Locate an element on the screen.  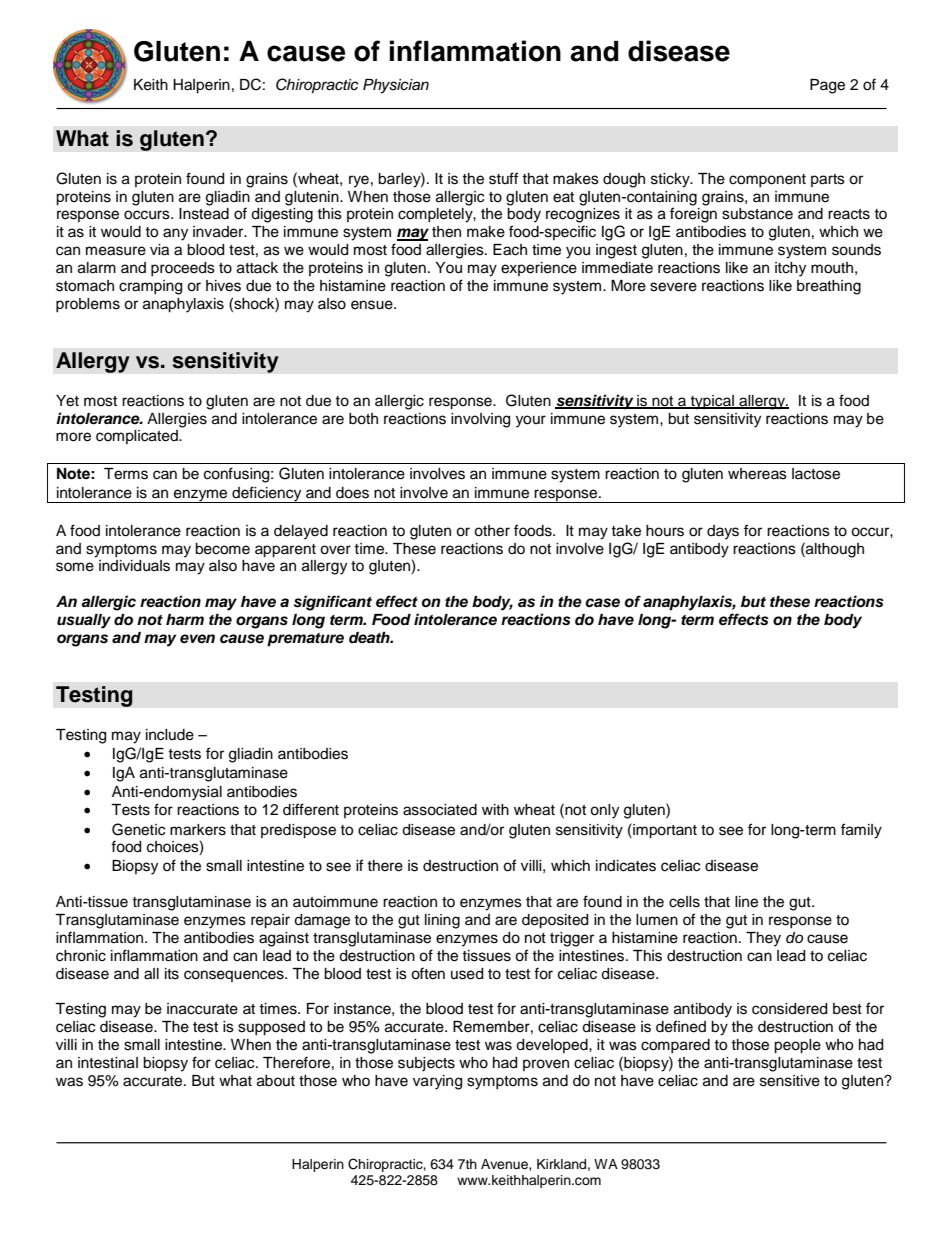
premature is located at coordinates (305, 640).
